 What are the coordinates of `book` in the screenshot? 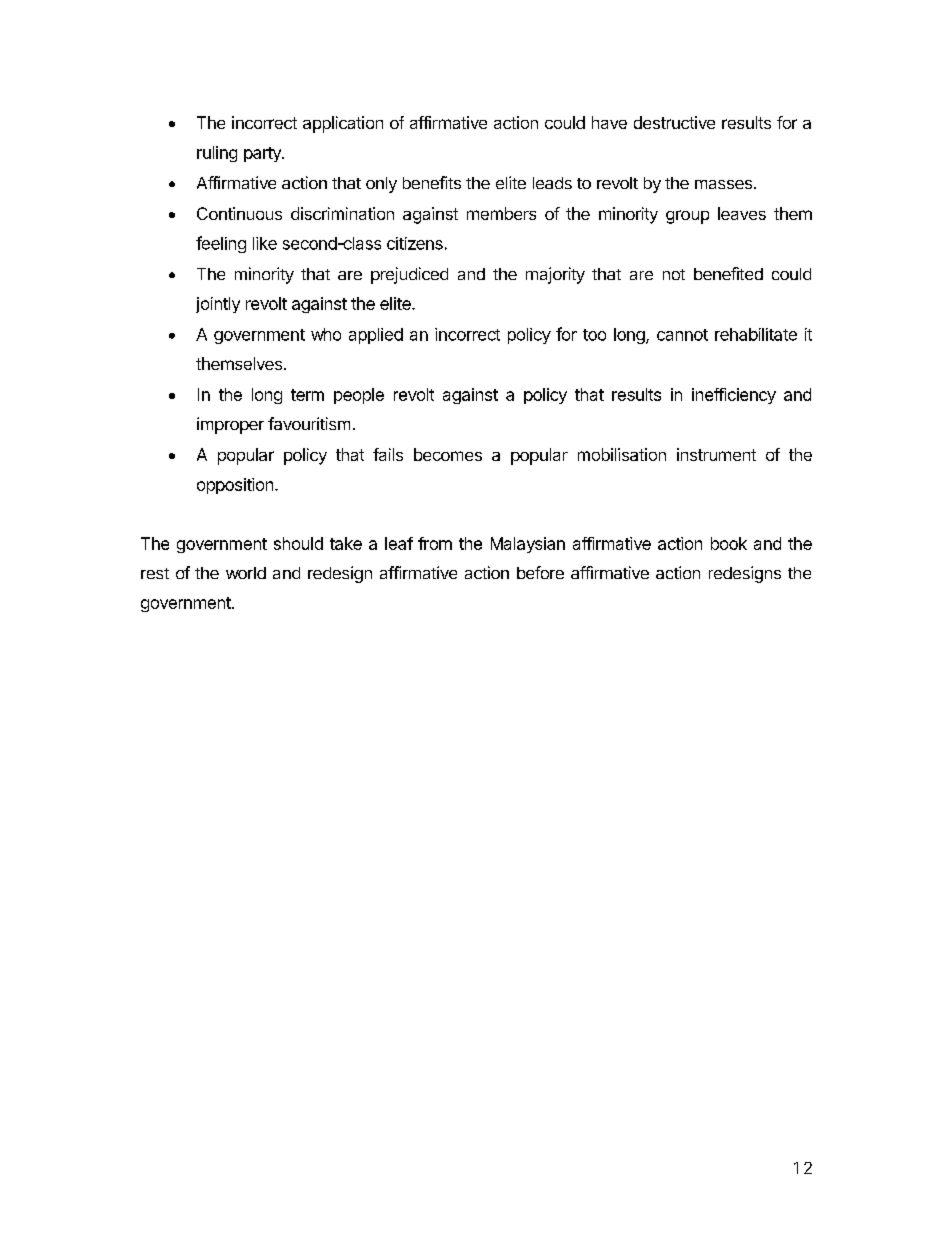 It's located at (729, 543).
